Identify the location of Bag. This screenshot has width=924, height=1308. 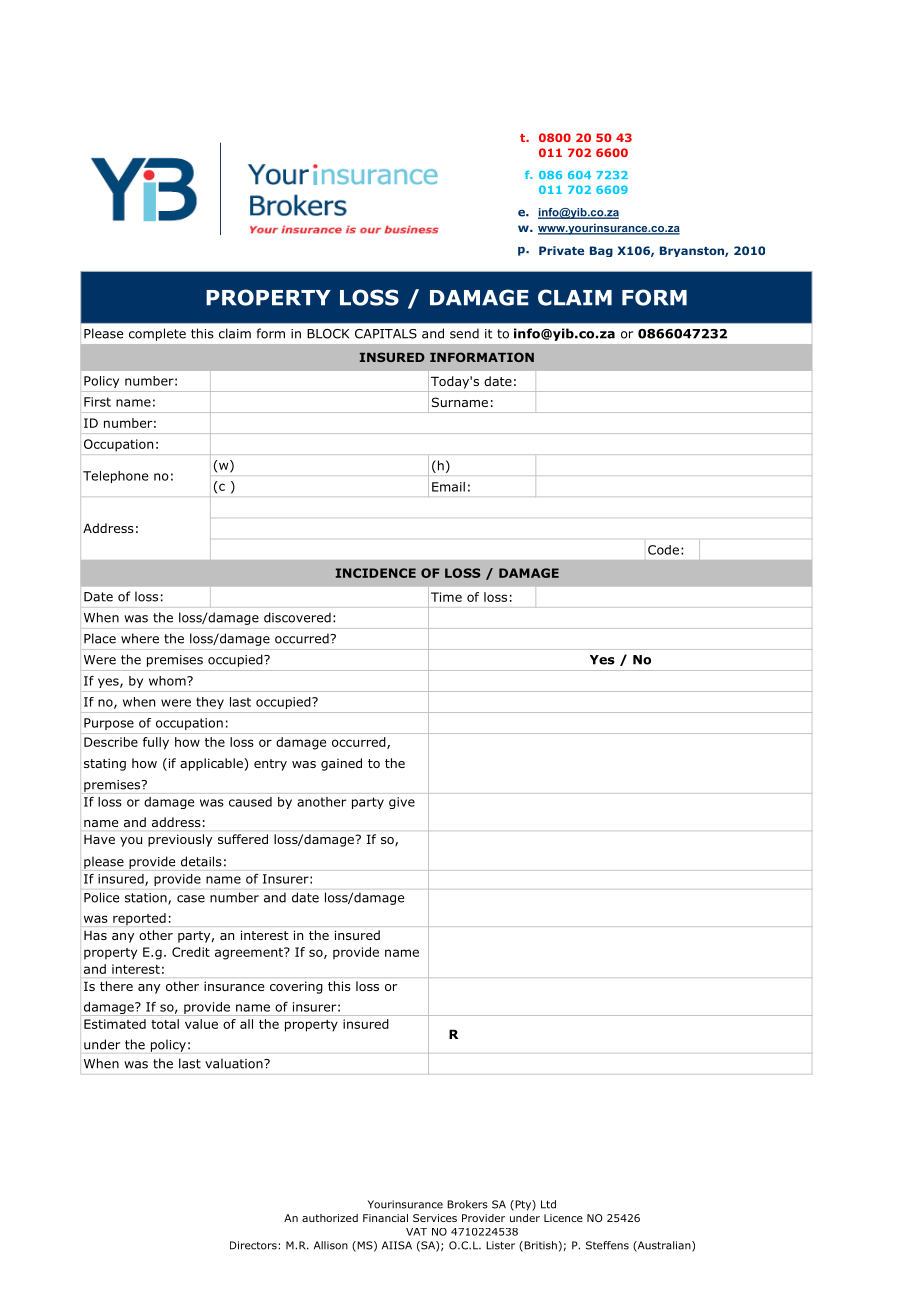
(601, 251).
